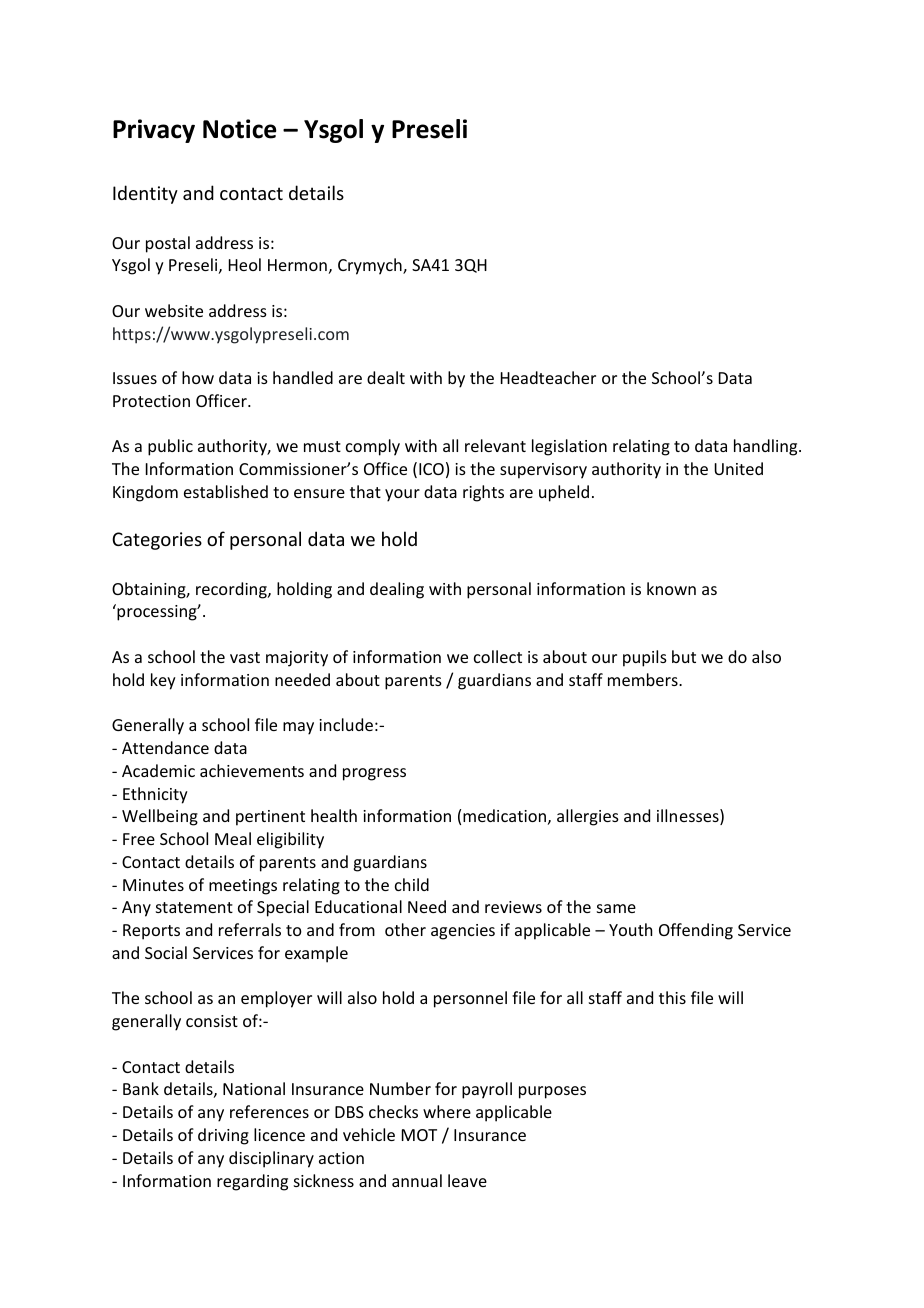 This screenshot has height=1308, width=924. I want to click on handling, so click(767, 447).
